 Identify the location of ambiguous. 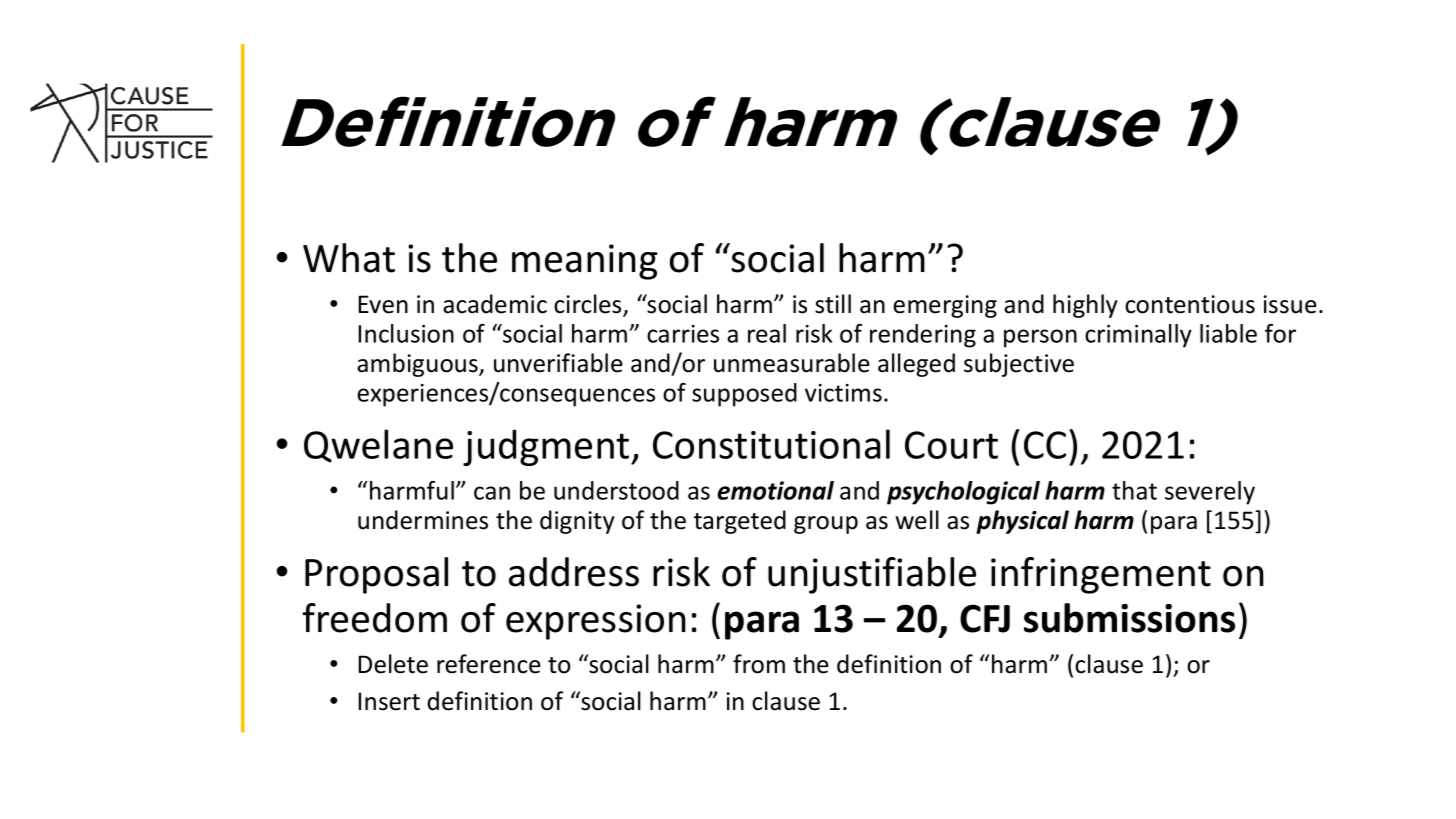
(418, 365).
